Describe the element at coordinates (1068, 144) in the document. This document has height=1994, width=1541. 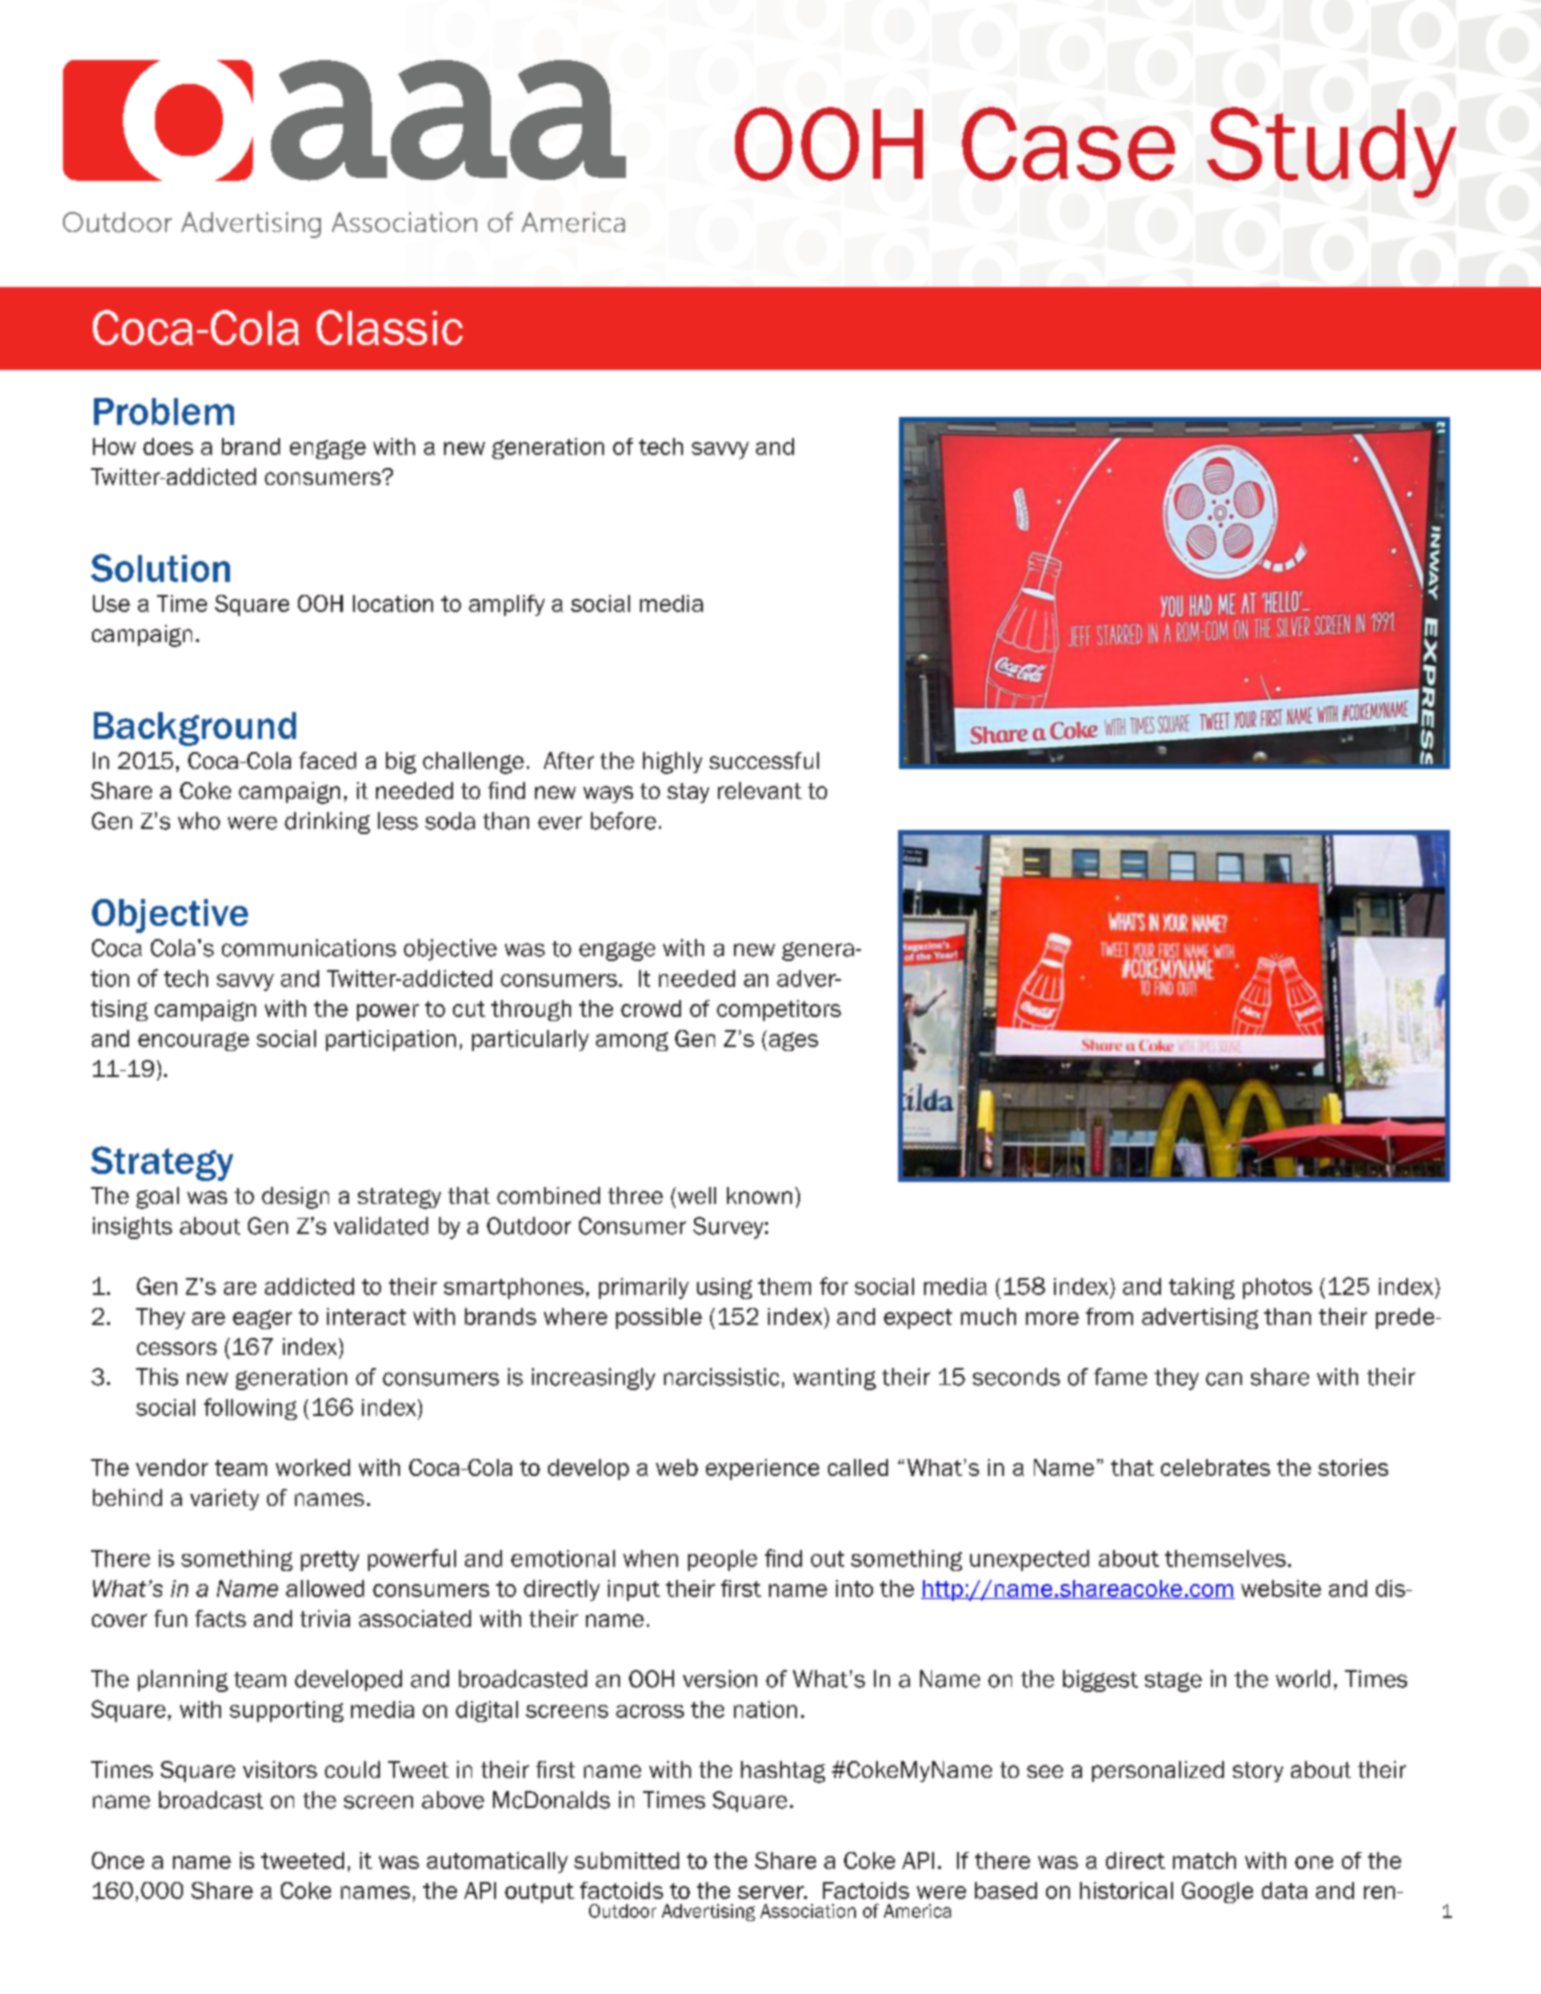
I see `Case` at that location.
